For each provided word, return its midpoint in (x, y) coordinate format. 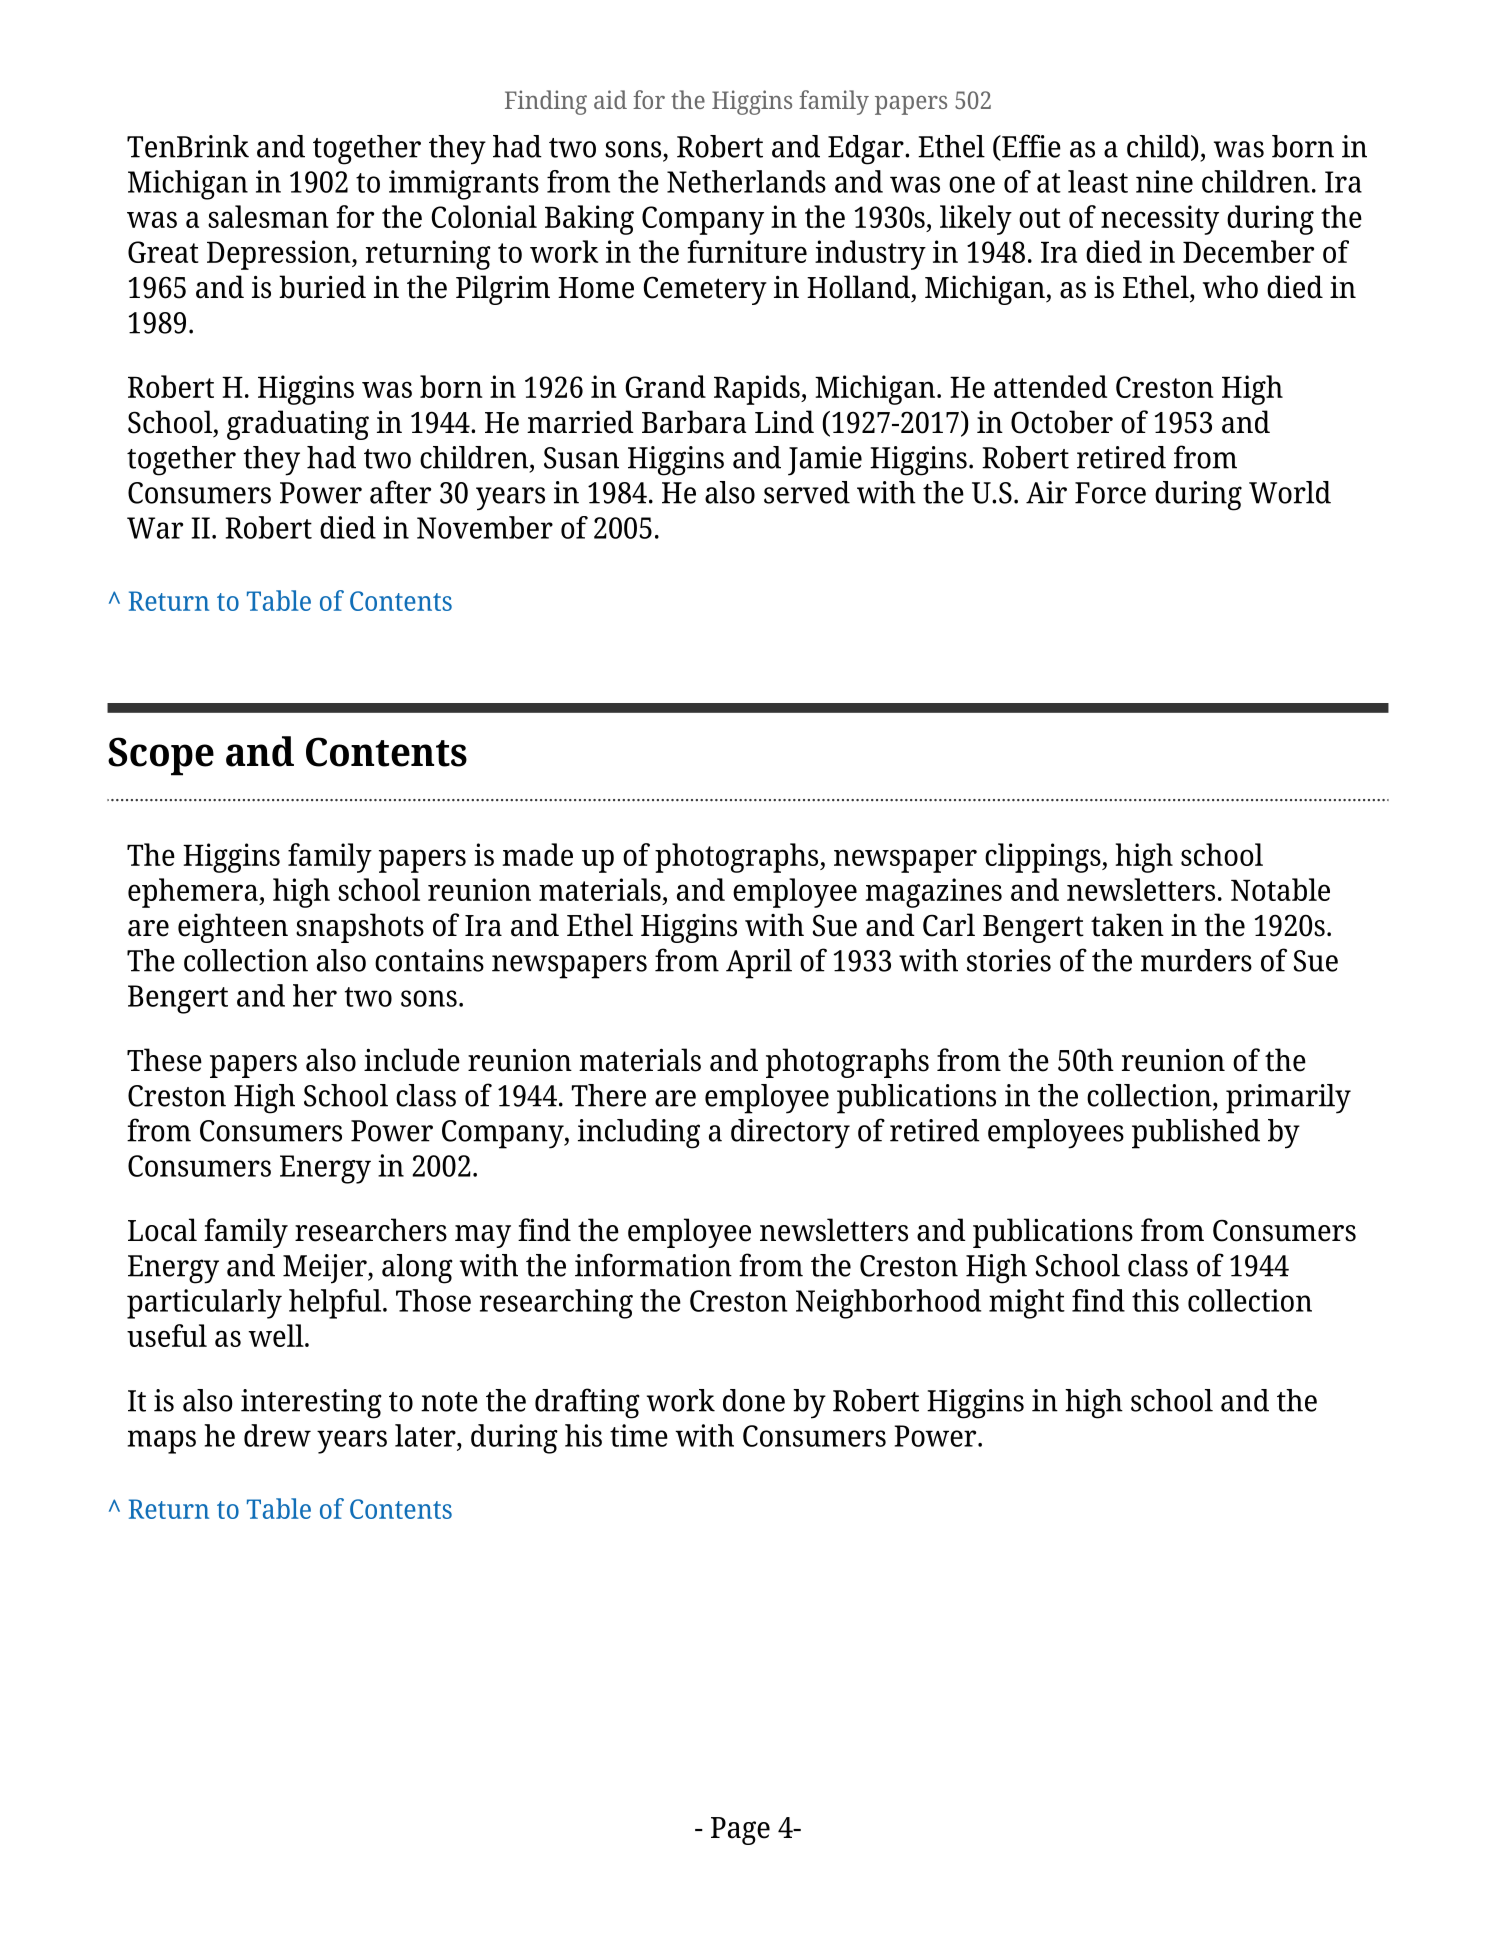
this (1155, 1300)
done (754, 1400)
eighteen (233, 928)
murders (1196, 960)
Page (740, 1831)
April (759, 964)
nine (1164, 181)
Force (1110, 493)
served (807, 492)
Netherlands (746, 181)
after (400, 492)
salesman (268, 216)
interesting (311, 1404)
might (1027, 1304)
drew (277, 1435)
